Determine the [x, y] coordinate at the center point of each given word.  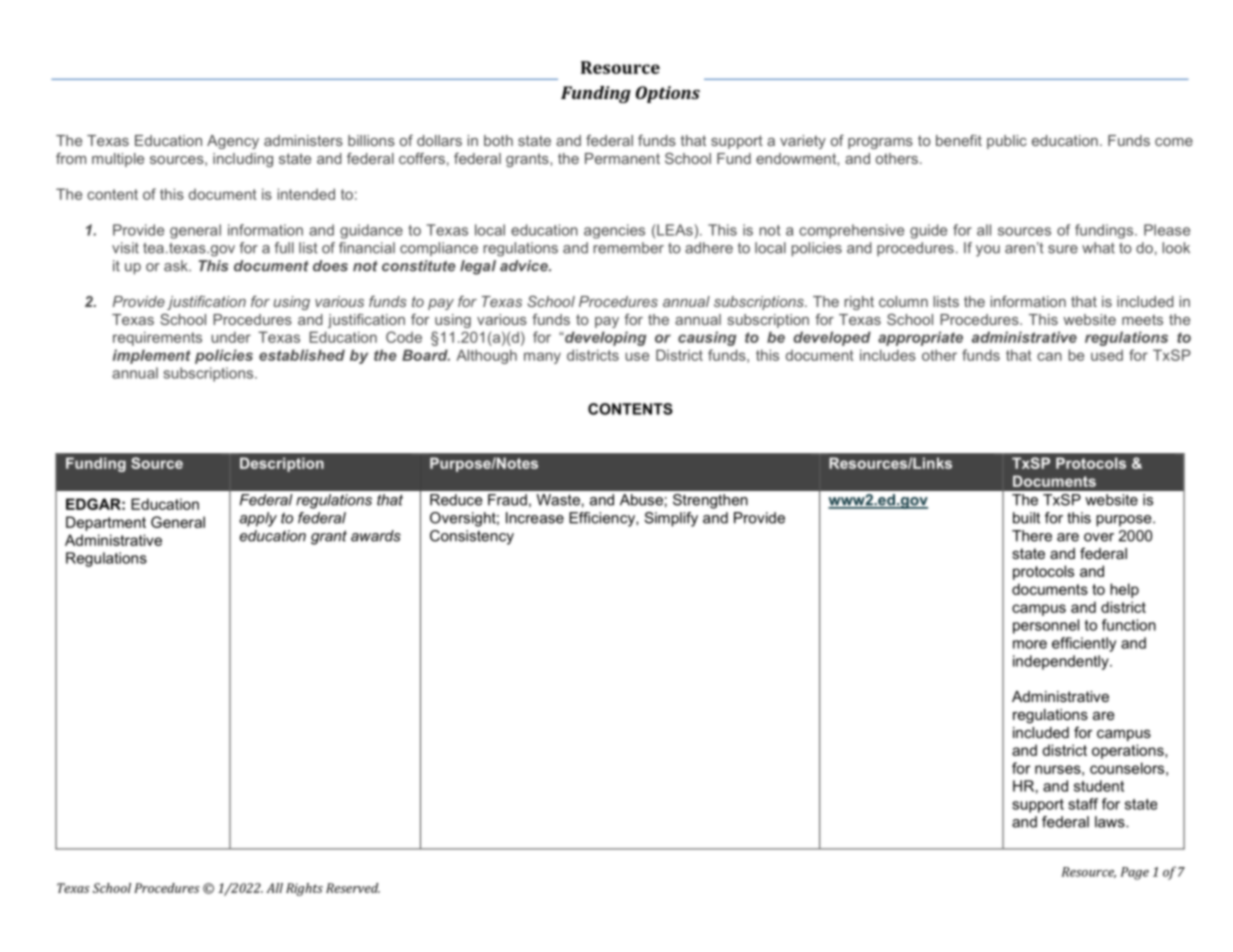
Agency [233, 142]
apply [258, 519]
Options [668, 94]
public [1007, 142]
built [1026, 518]
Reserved [353, 888]
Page [1135, 873]
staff [1083, 804]
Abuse [641, 500]
